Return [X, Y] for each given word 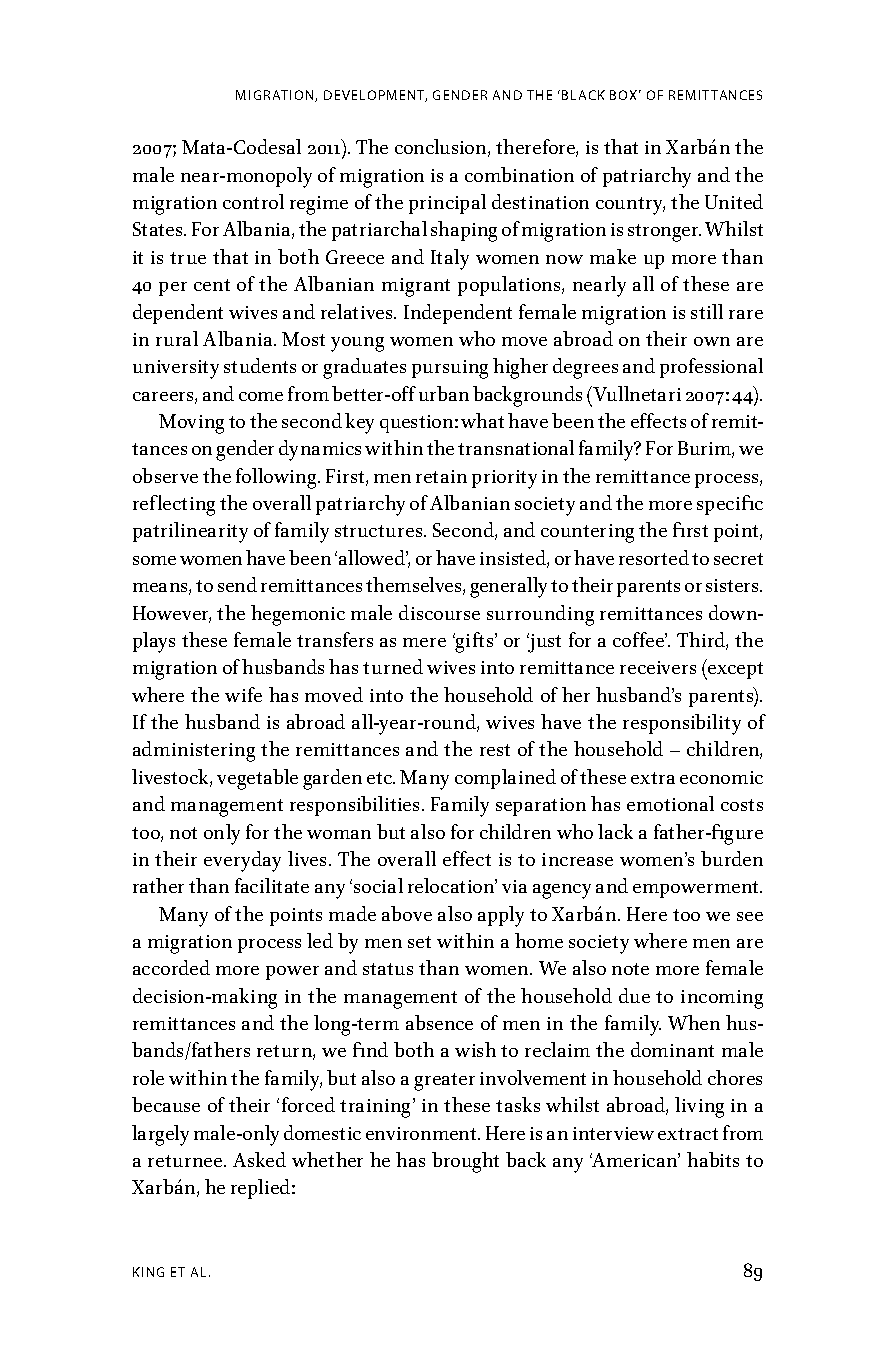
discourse [439, 612]
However [172, 614]
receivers [658, 667]
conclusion [442, 148]
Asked [259, 1159]
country [630, 206]
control [253, 201]
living [699, 1107]
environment [422, 1133]
